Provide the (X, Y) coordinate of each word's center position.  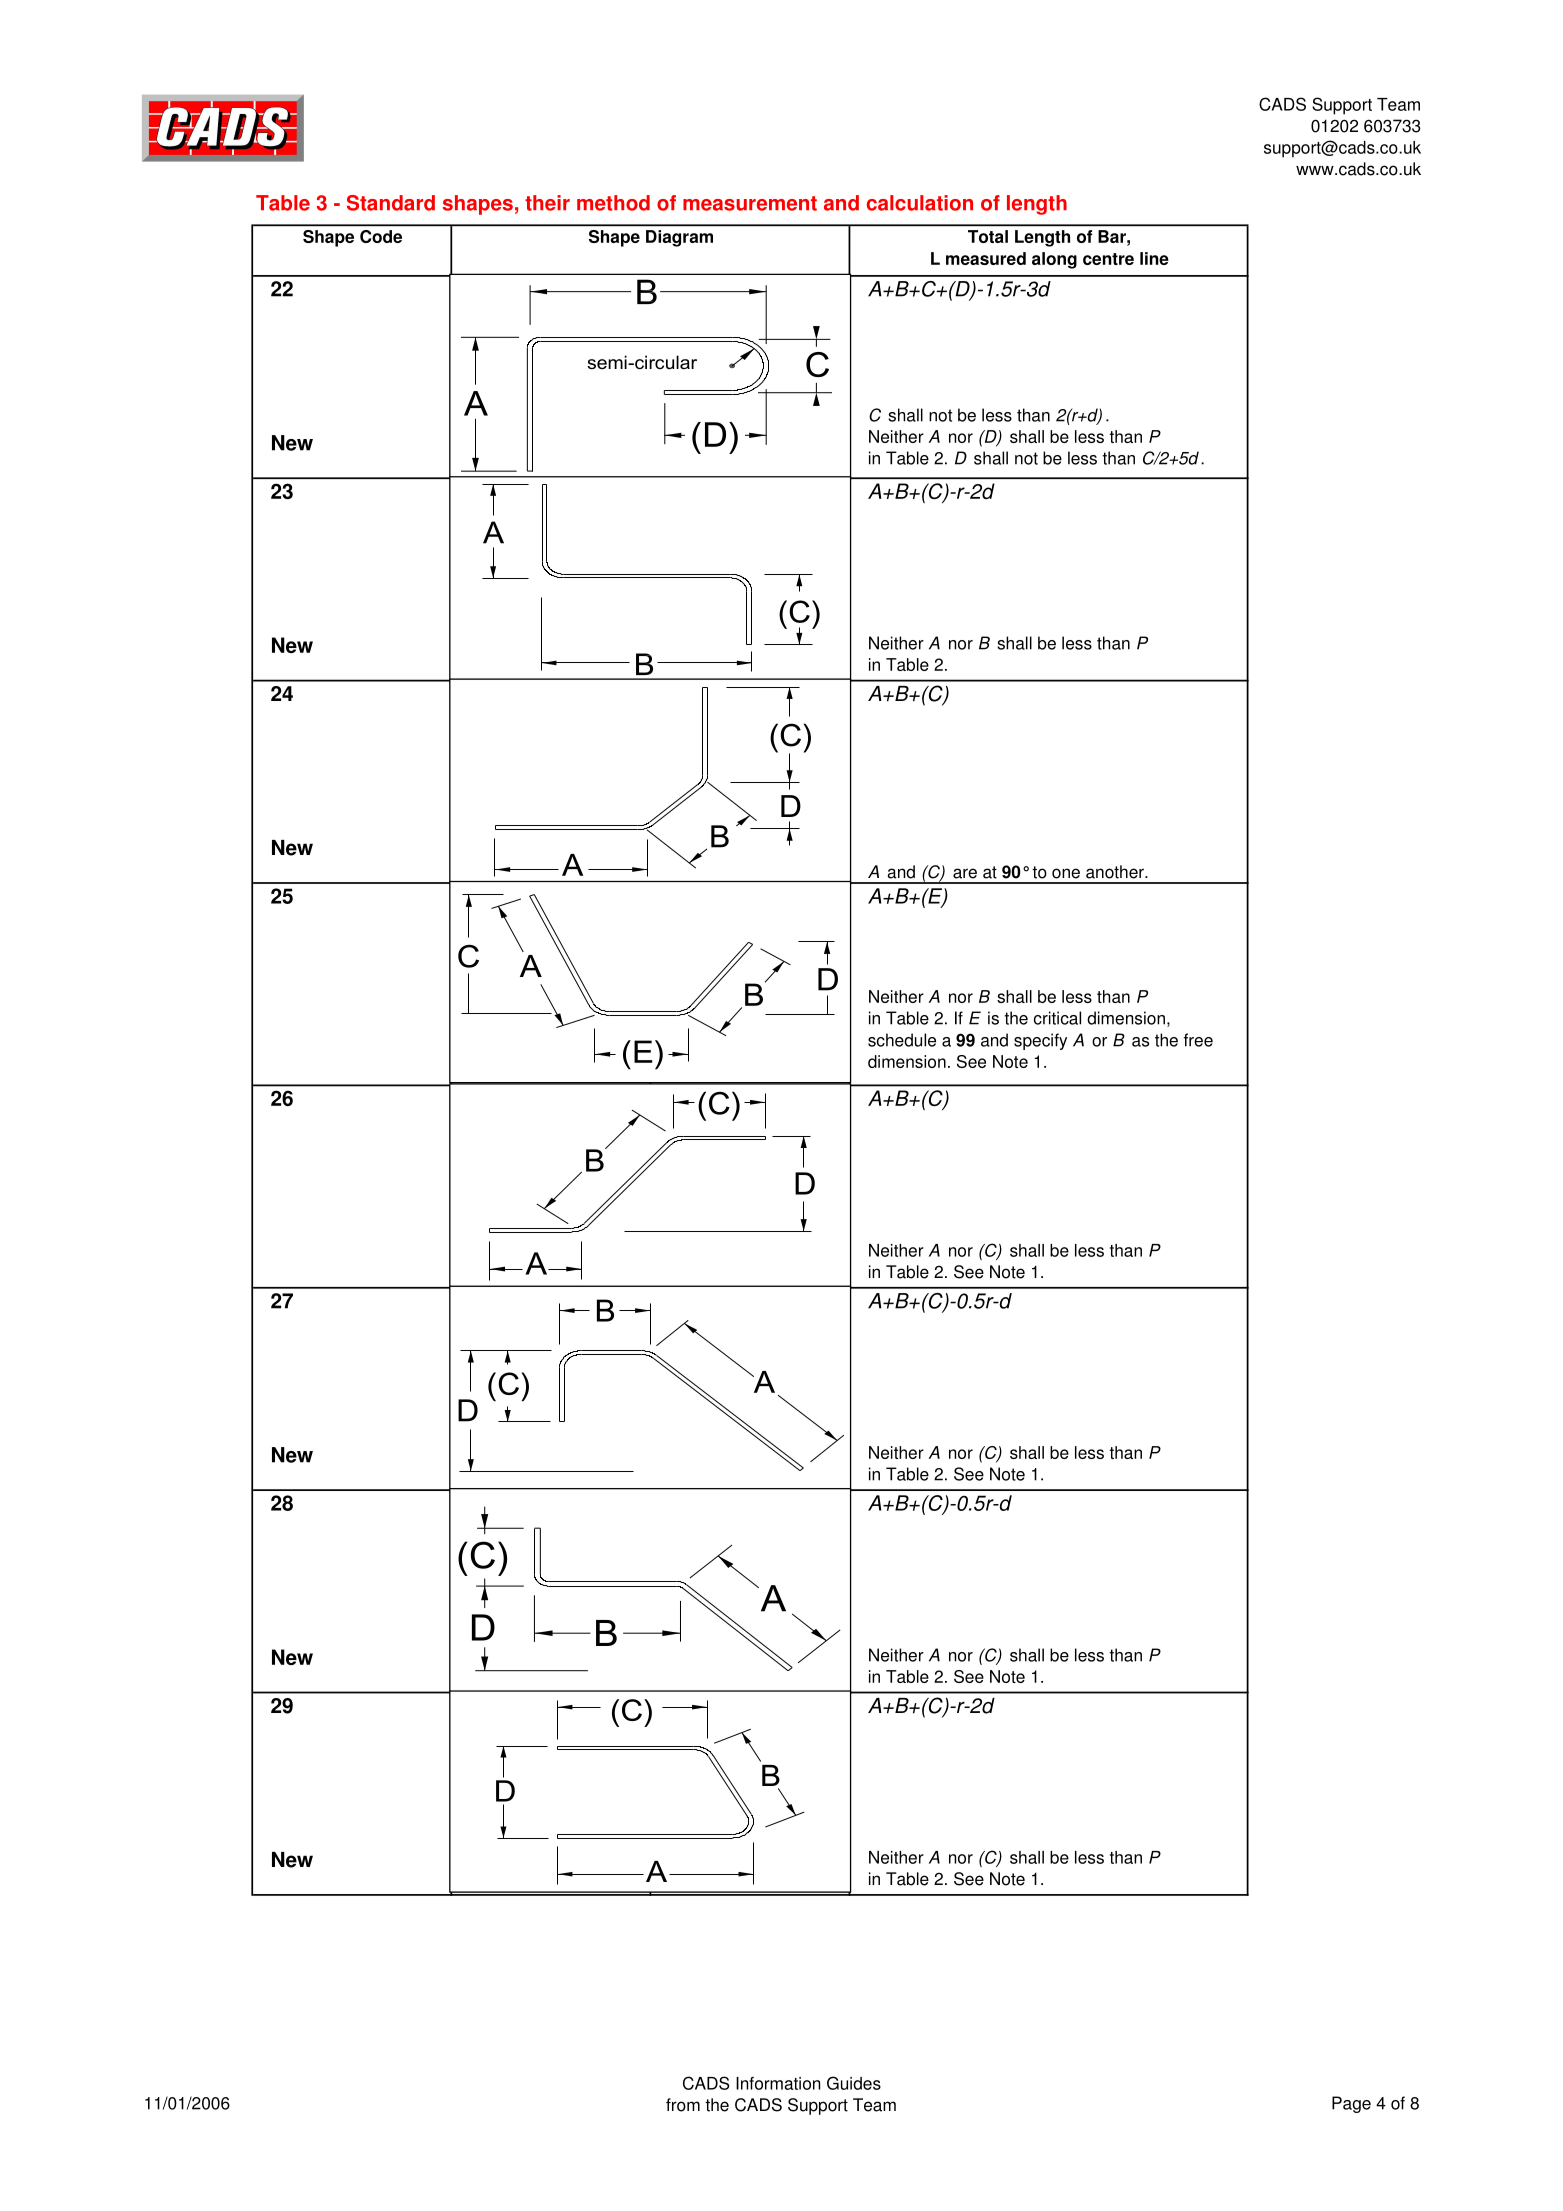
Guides (854, 2083)
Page (1351, 2104)
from (683, 2105)
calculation (920, 203)
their (547, 203)
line (1154, 258)
